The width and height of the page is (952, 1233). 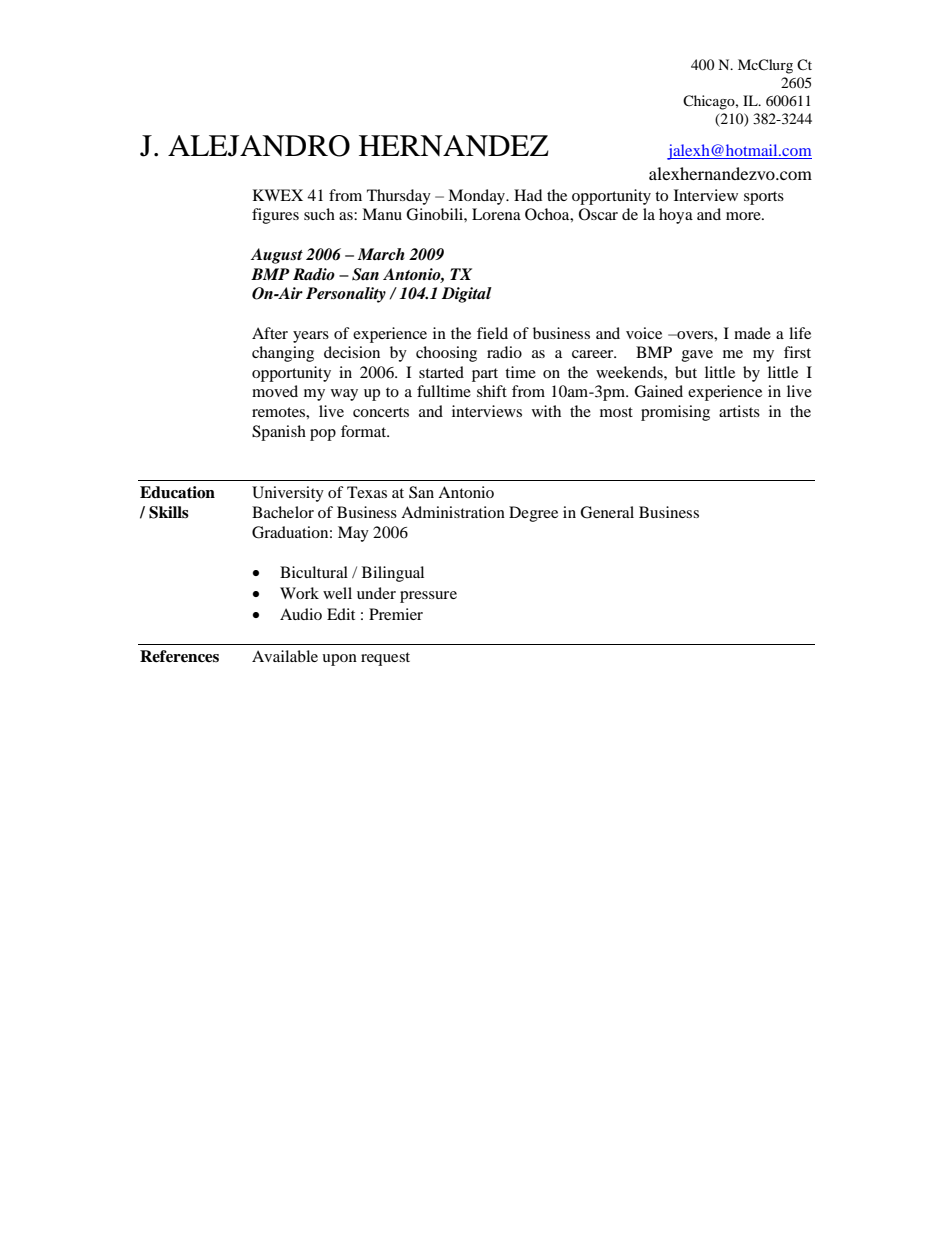 I want to click on University, so click(x=288, y=494).
